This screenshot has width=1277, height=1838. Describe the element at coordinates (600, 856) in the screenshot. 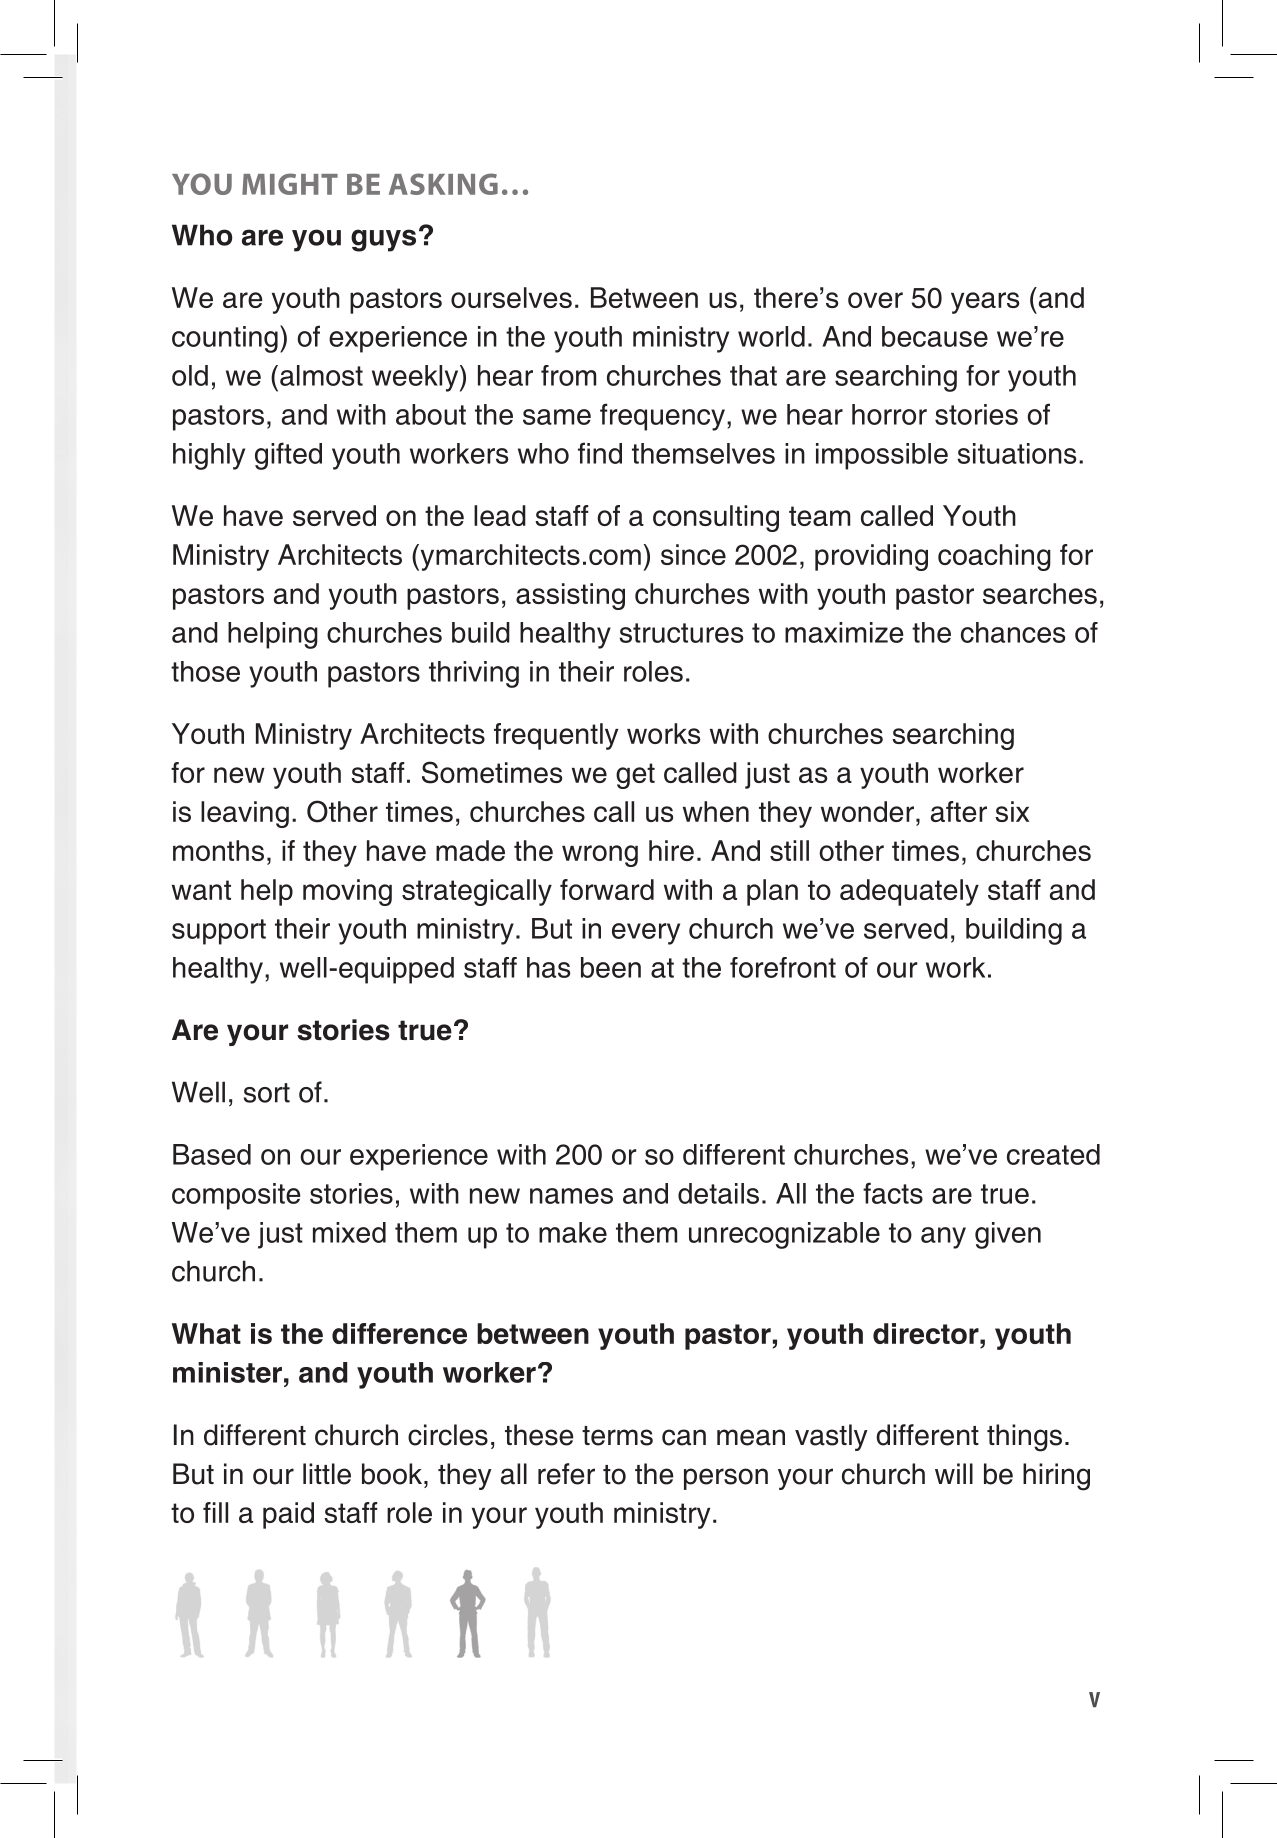

I see `wrong` at that location.
